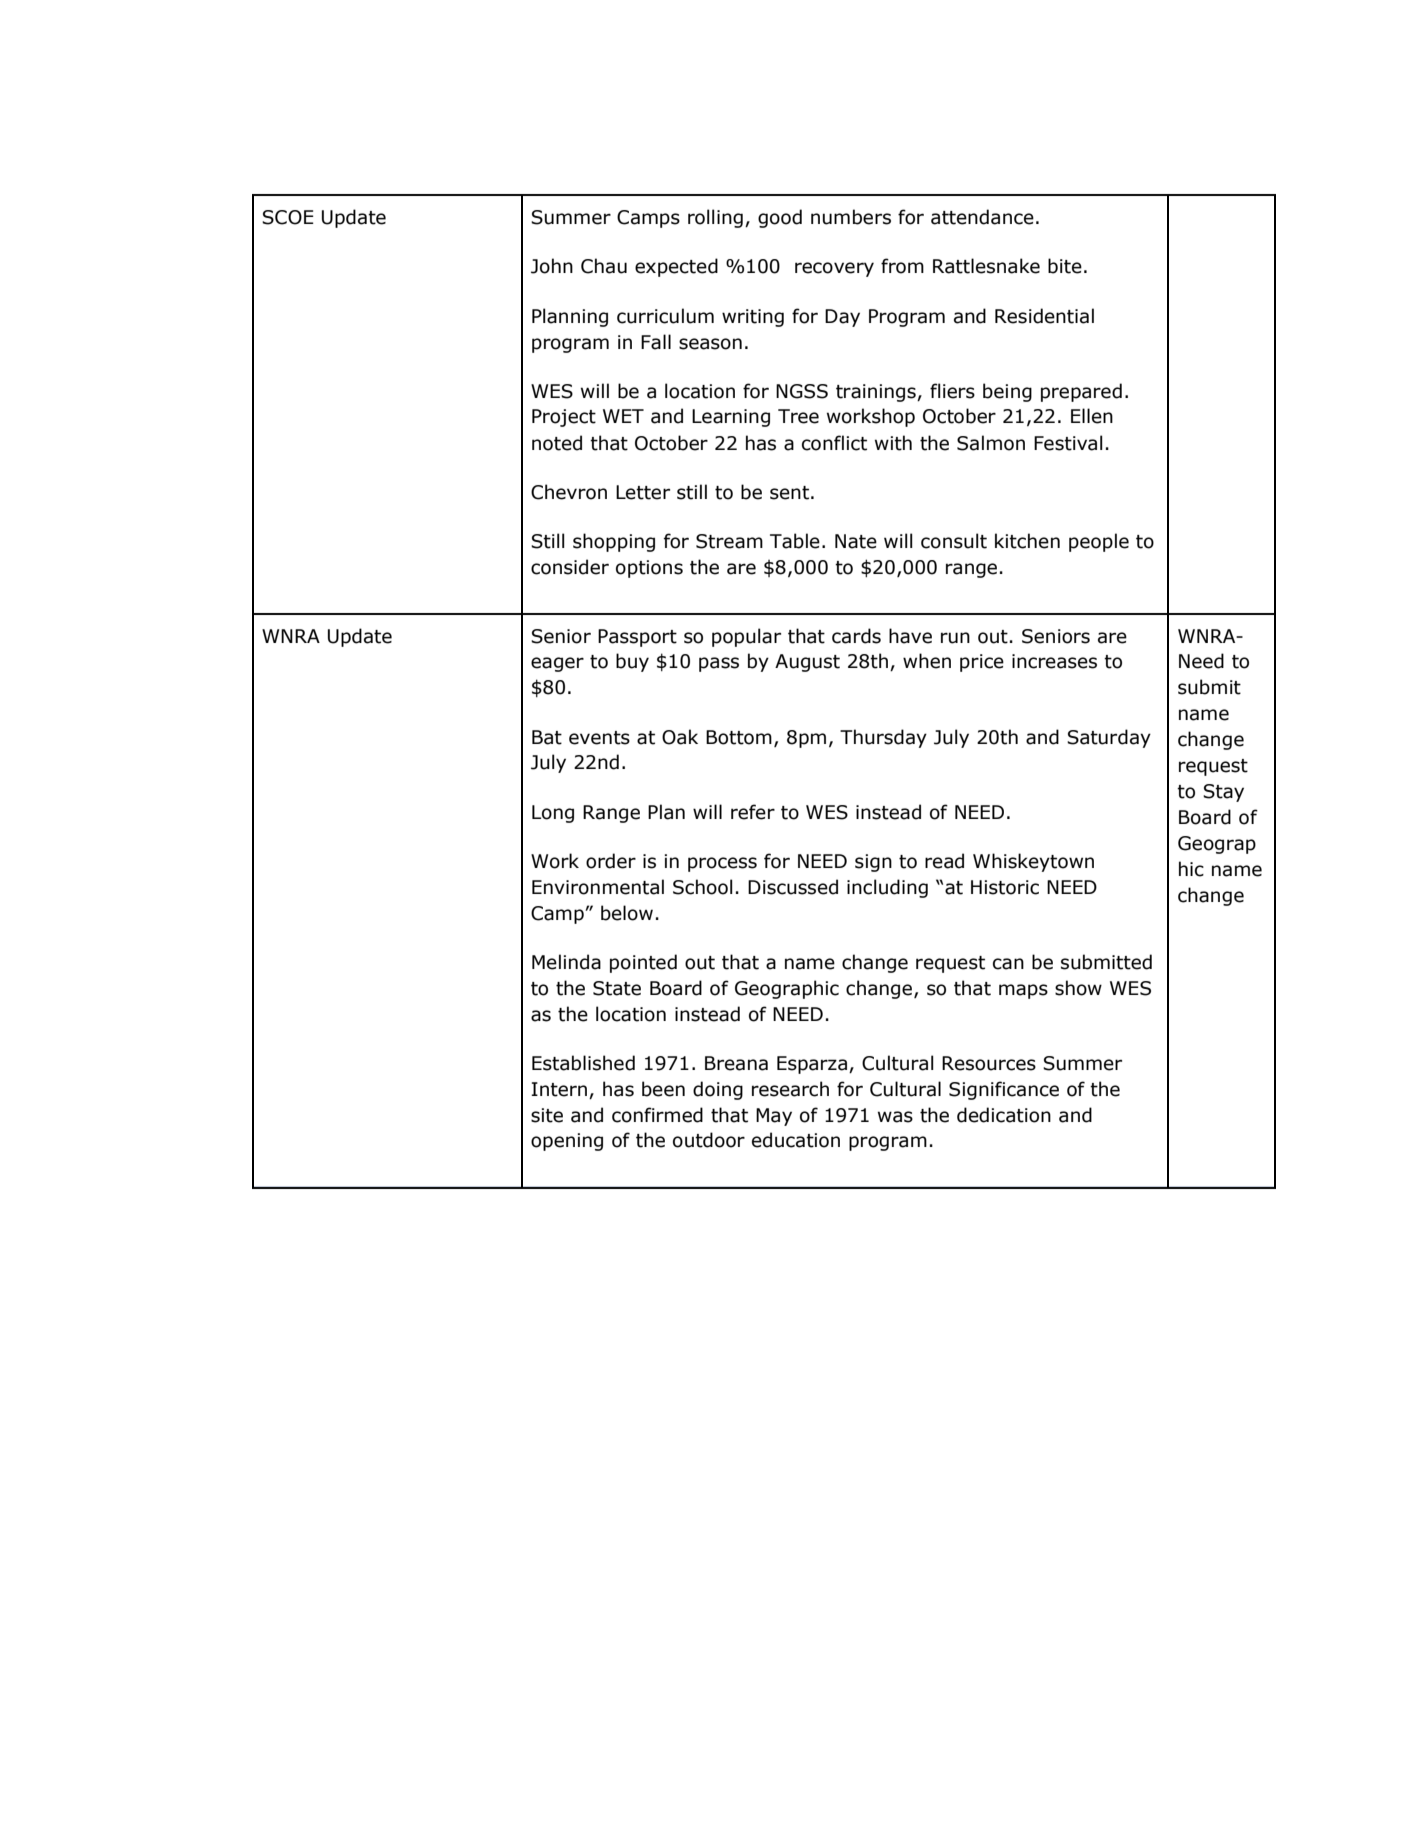 The image size is (1419, 1837). I want to click on Thursday, so click(883, 738).
